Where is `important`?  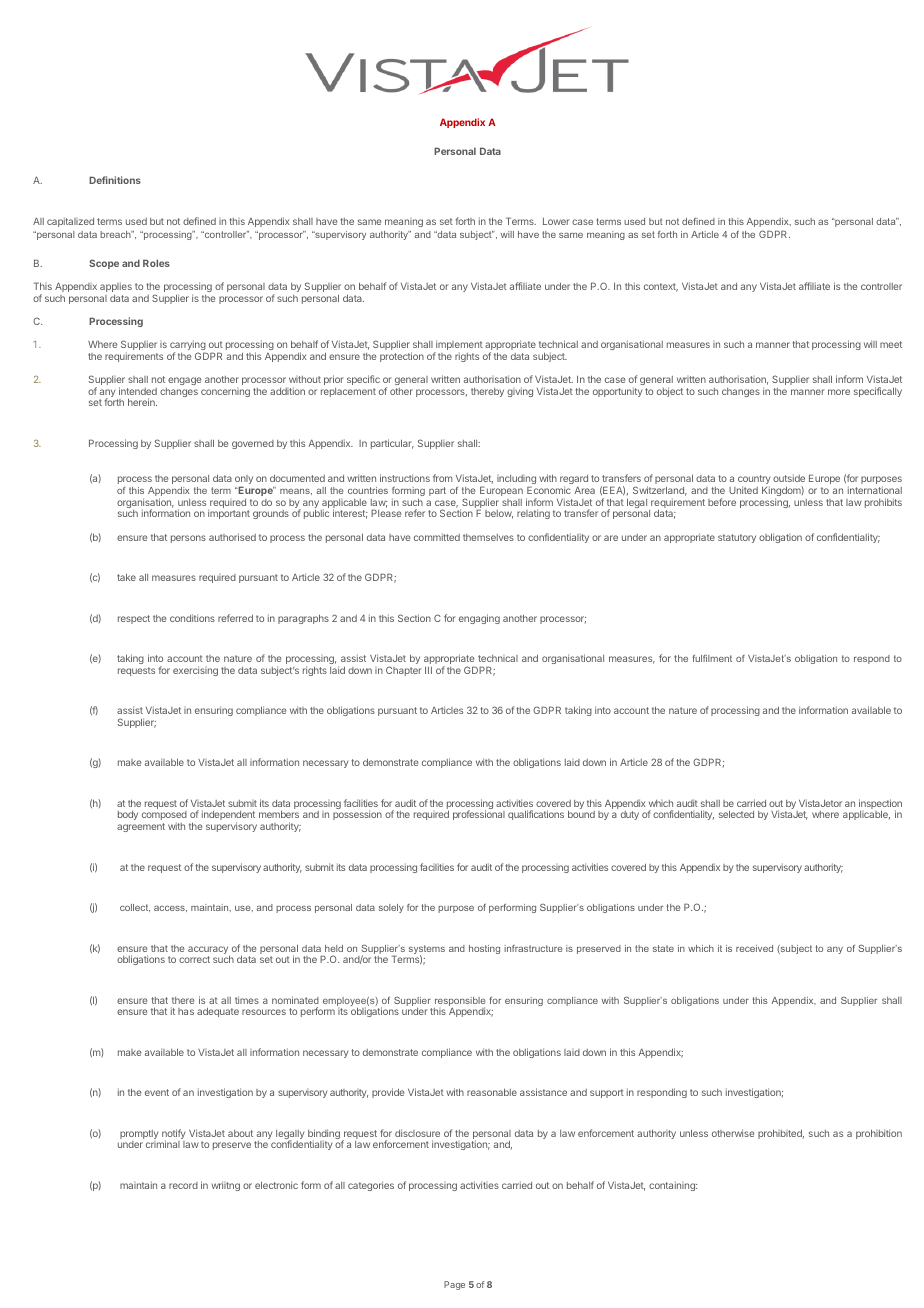 important is located at coordinates (229, 514).
